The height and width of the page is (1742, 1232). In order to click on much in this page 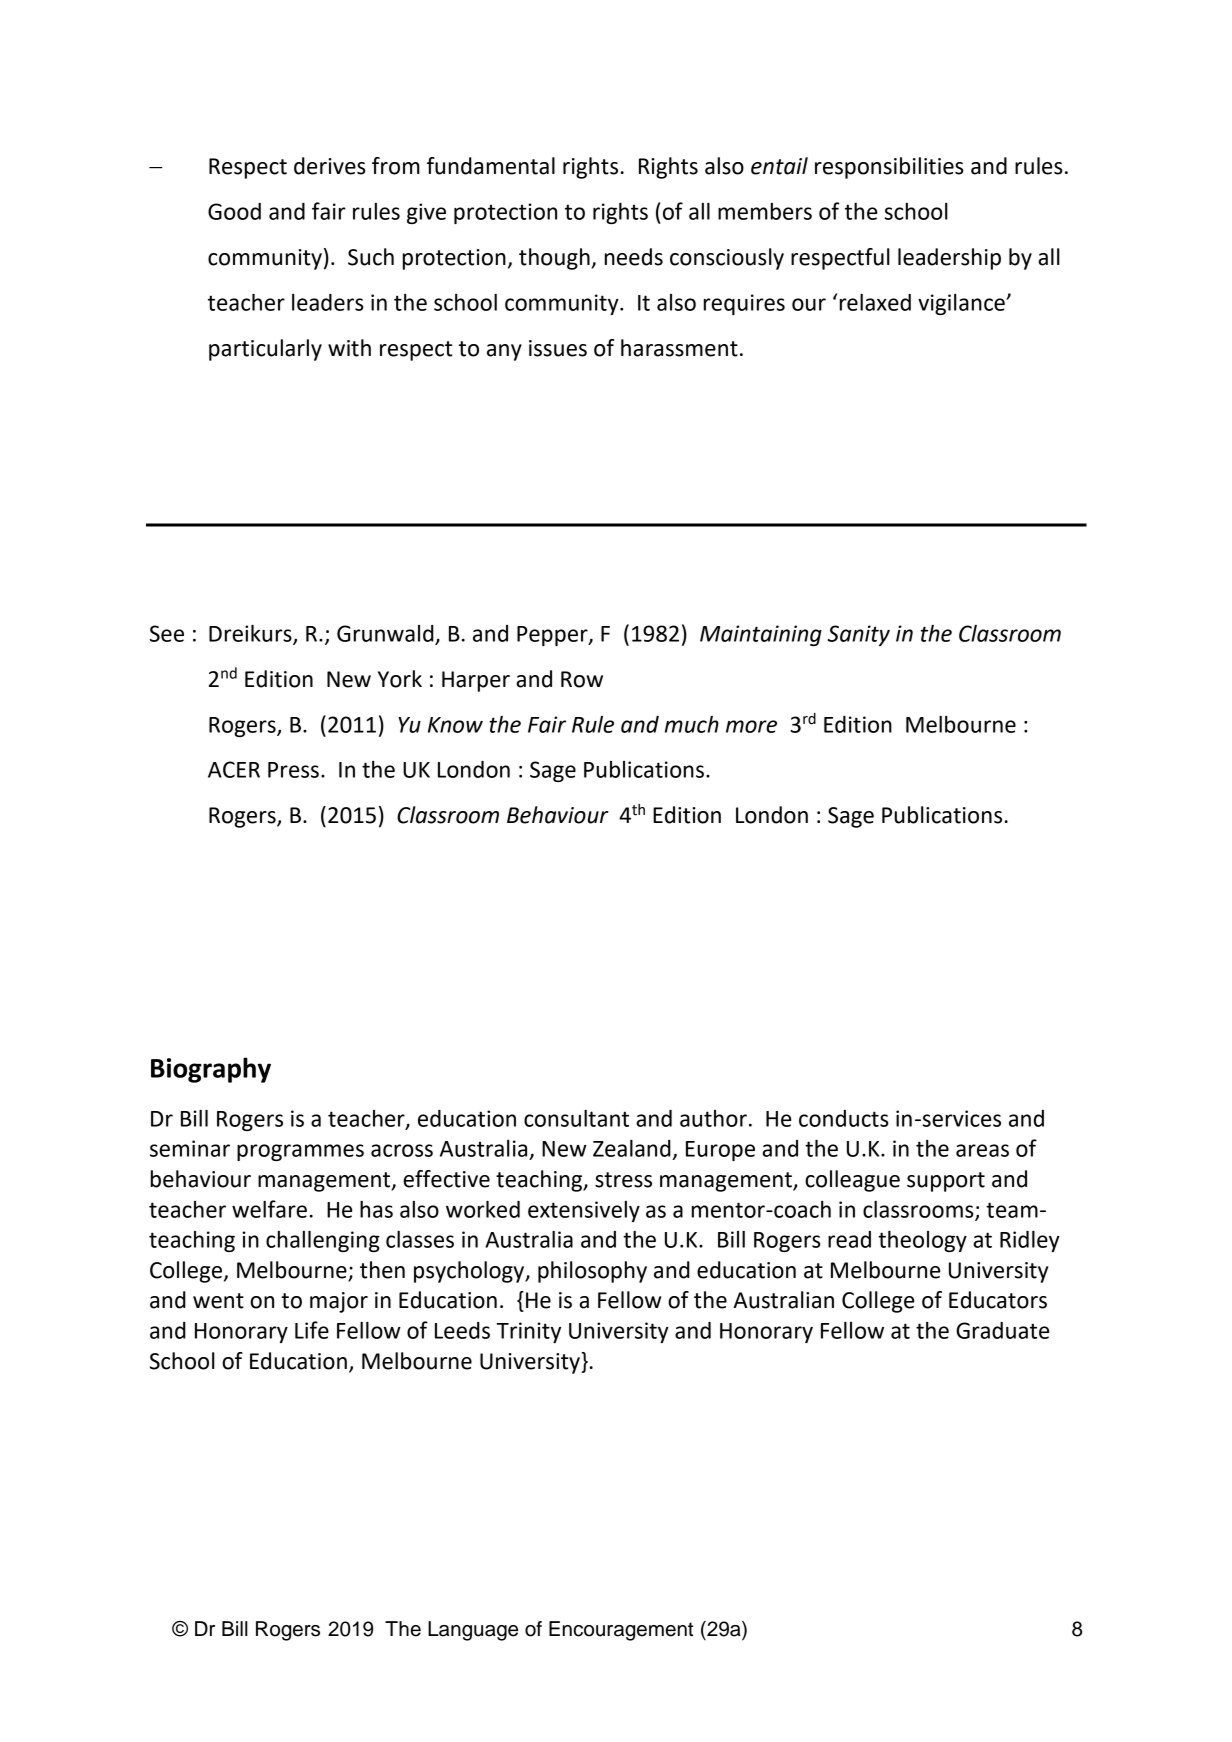, I will do `click(692, 724)`.
